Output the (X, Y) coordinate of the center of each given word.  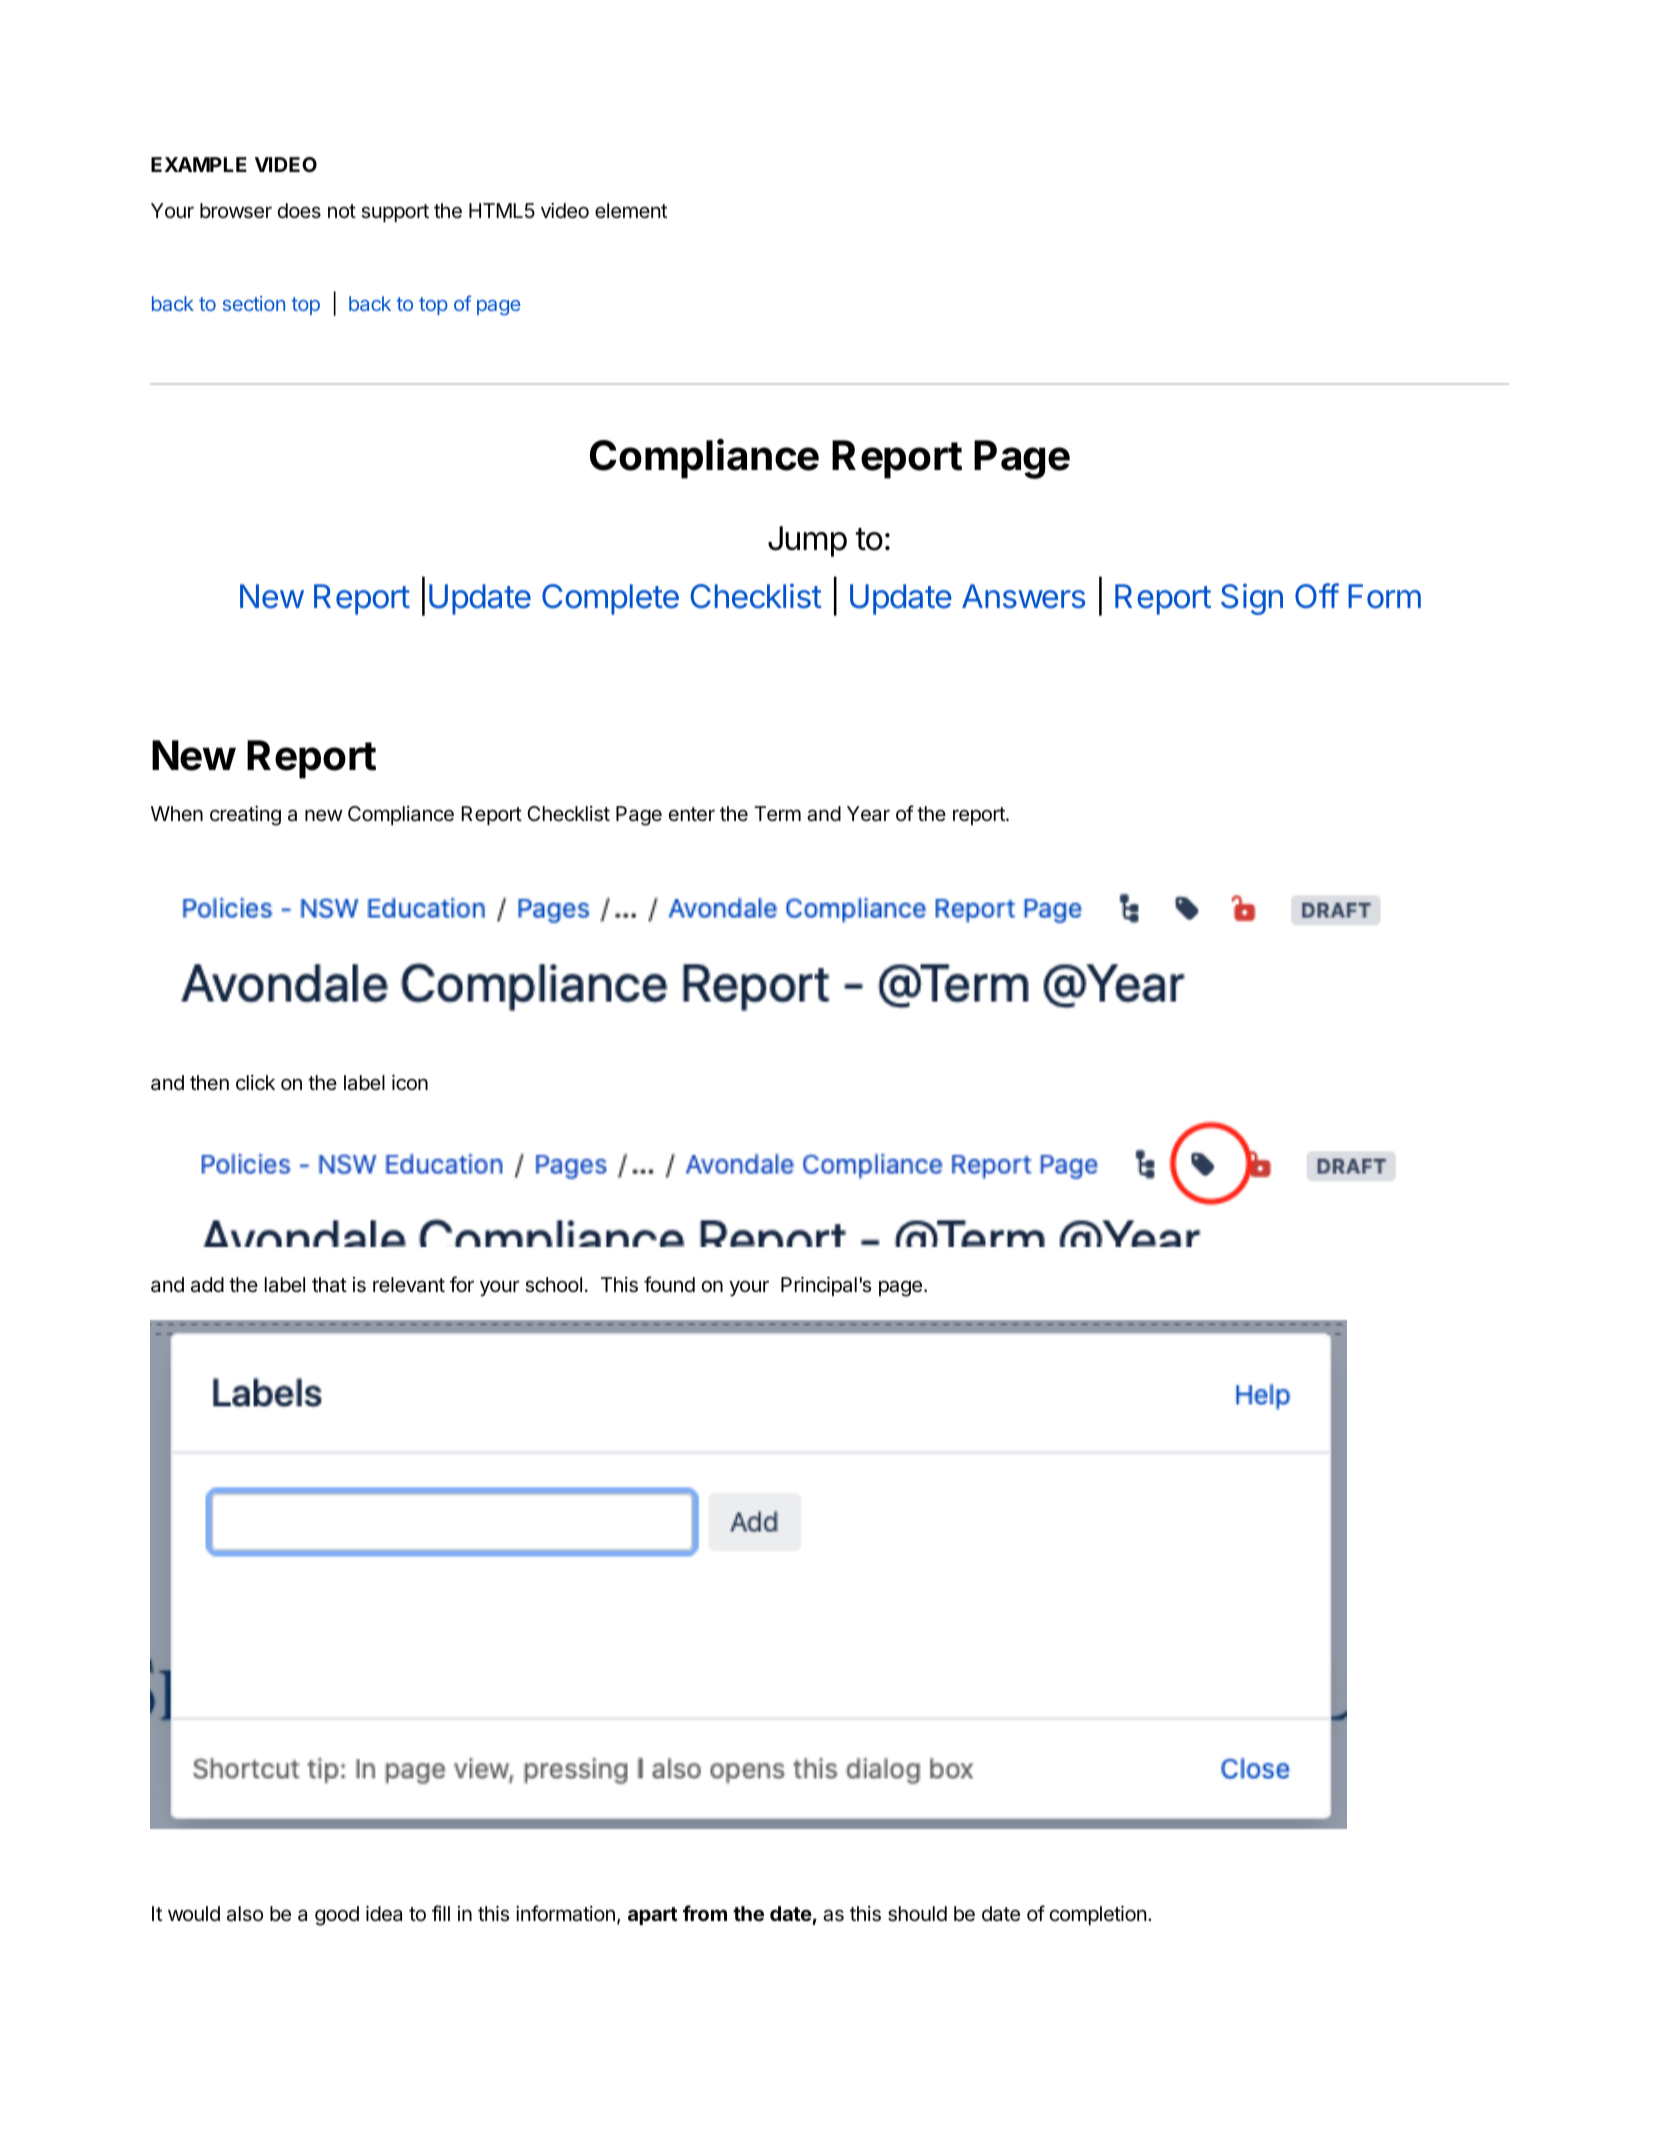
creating (245, 816)
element (631, 211)
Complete (610, 599)
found (669, 1284)
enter (692, 814)
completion (1098, 1915)
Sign (1252, 599)
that (329, 1285)
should (917, 1914)
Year (868, 814)
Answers (1023, 596)
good (337, 1916)
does (299, 210)
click (255, 1083)
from (705, 1913)
